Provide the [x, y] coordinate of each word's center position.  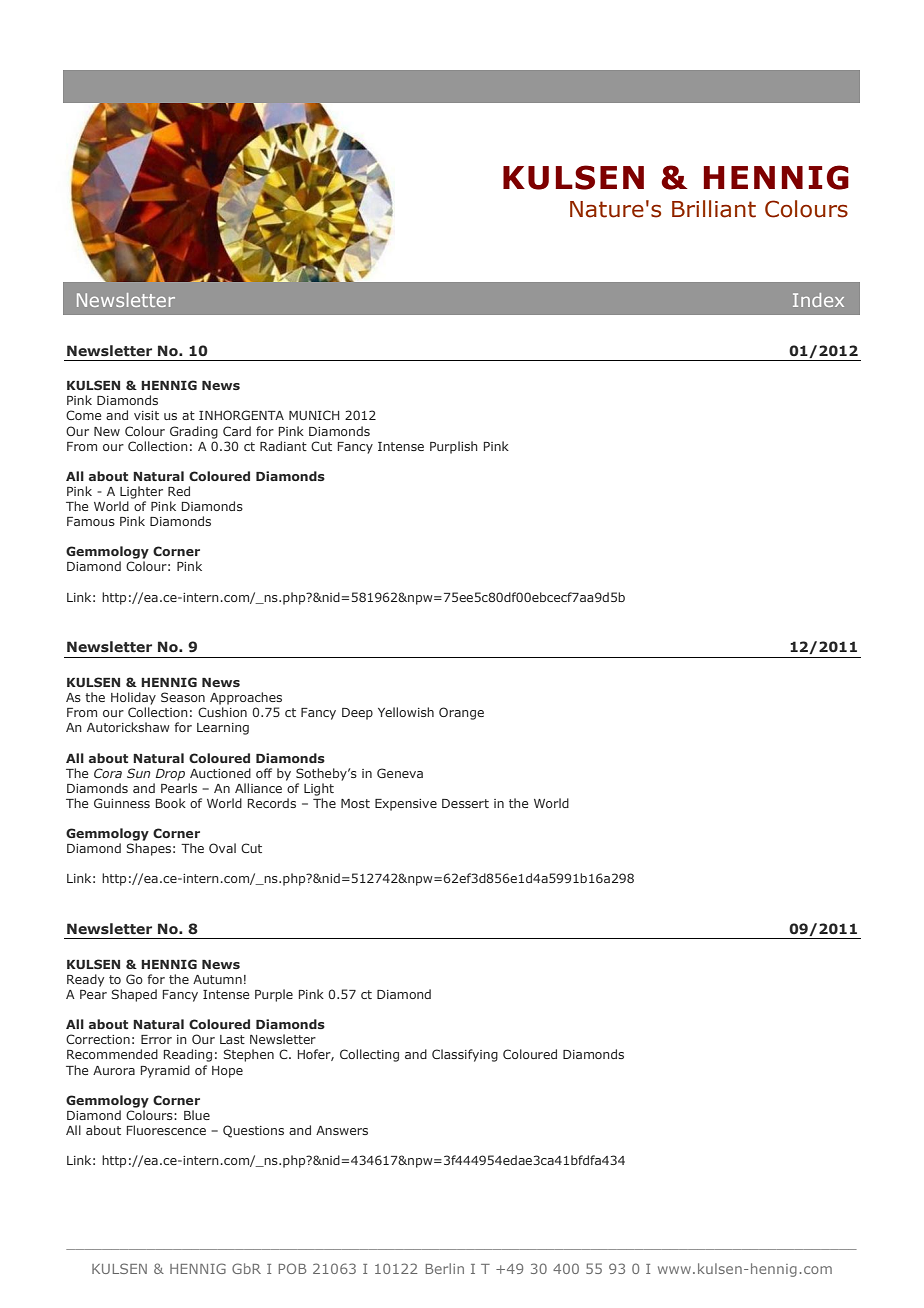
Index [818, 300]
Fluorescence [166, 1130]
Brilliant [714, 209]
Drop [170, 775]
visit [146, 415]
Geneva [400, 773]
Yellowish [406, 712]
